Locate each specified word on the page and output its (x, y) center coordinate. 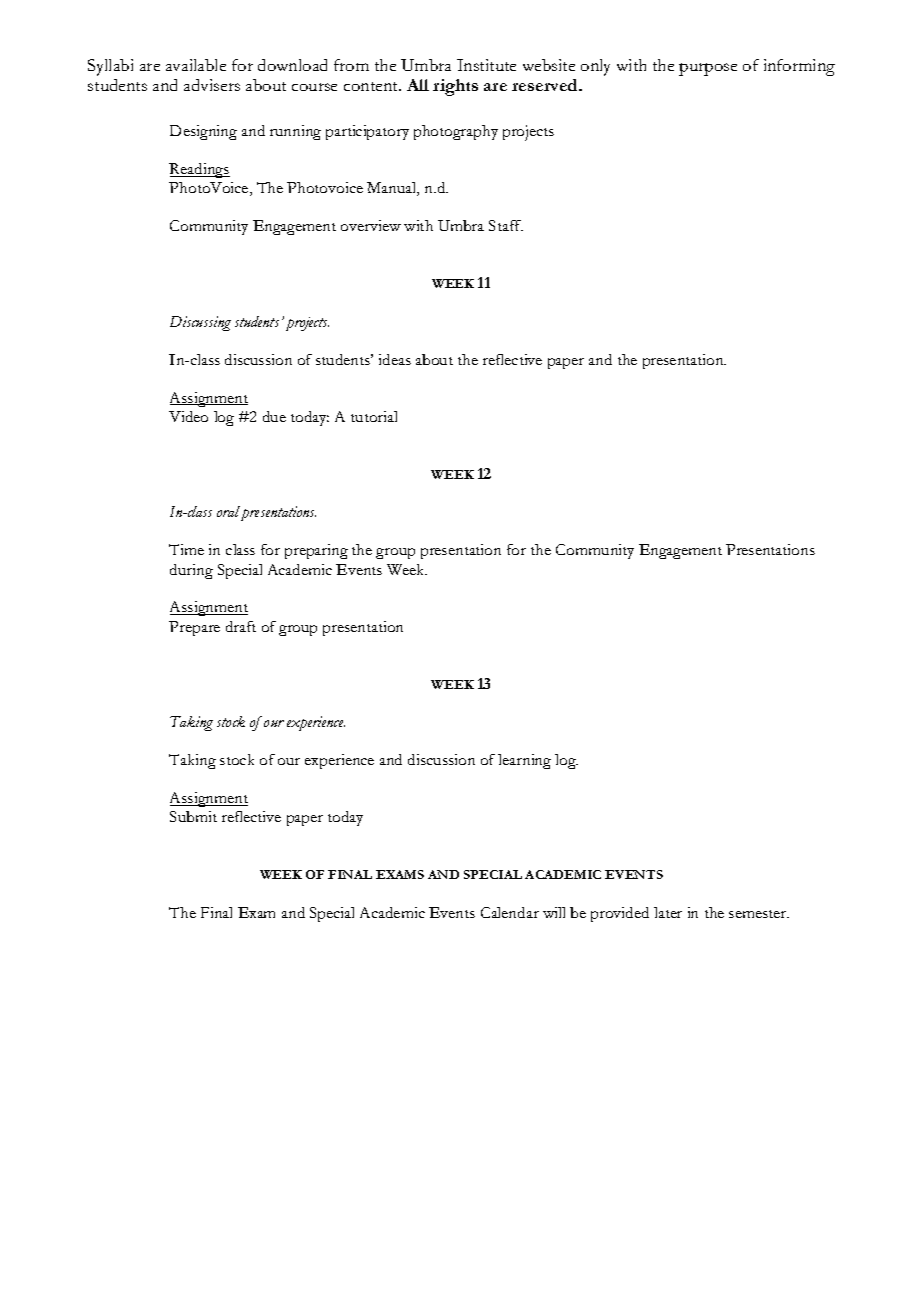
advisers (212, 85)
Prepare (194, 628)
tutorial (374, 416)
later (668, 912)
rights (455, 87)
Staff (506, 225)
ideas (395, 359)
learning (524, 761)
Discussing (200, 323)
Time (186, 549)
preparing (316, 551)
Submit (193, 816)
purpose (708, 69)
